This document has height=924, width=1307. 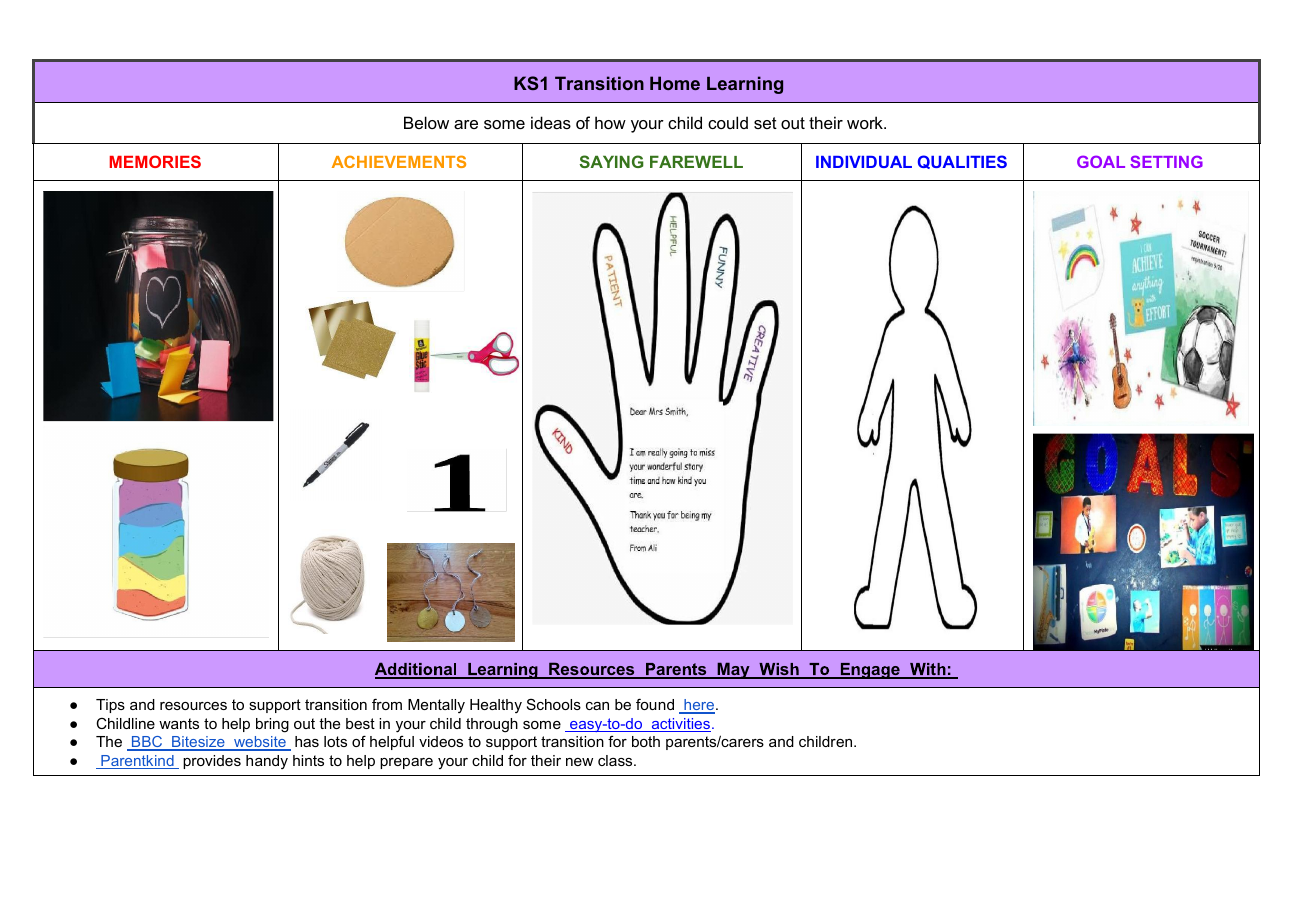 I want to click on work, so click(x=866, y=122).
